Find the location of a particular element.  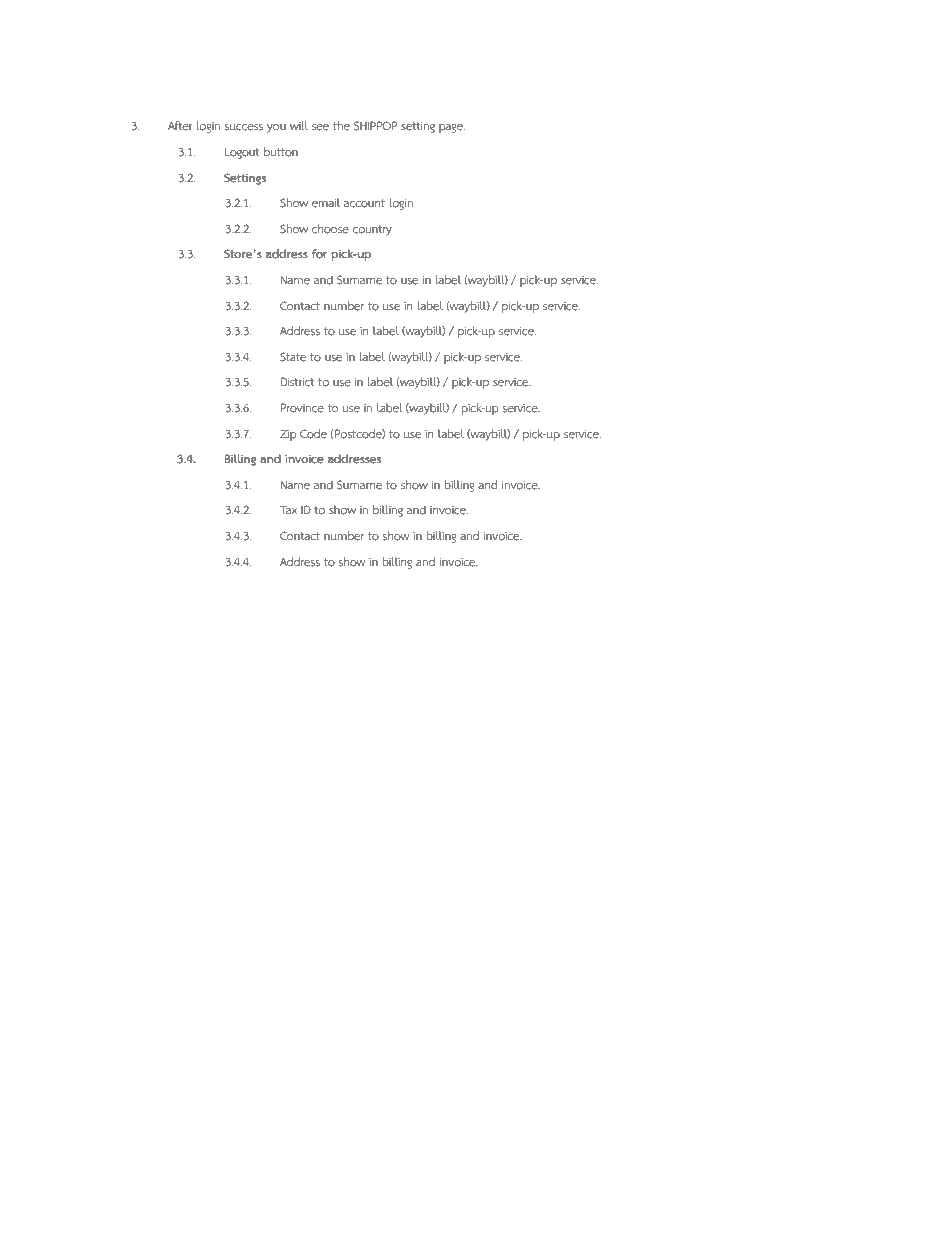

see is located at coordinates (320, 127).
